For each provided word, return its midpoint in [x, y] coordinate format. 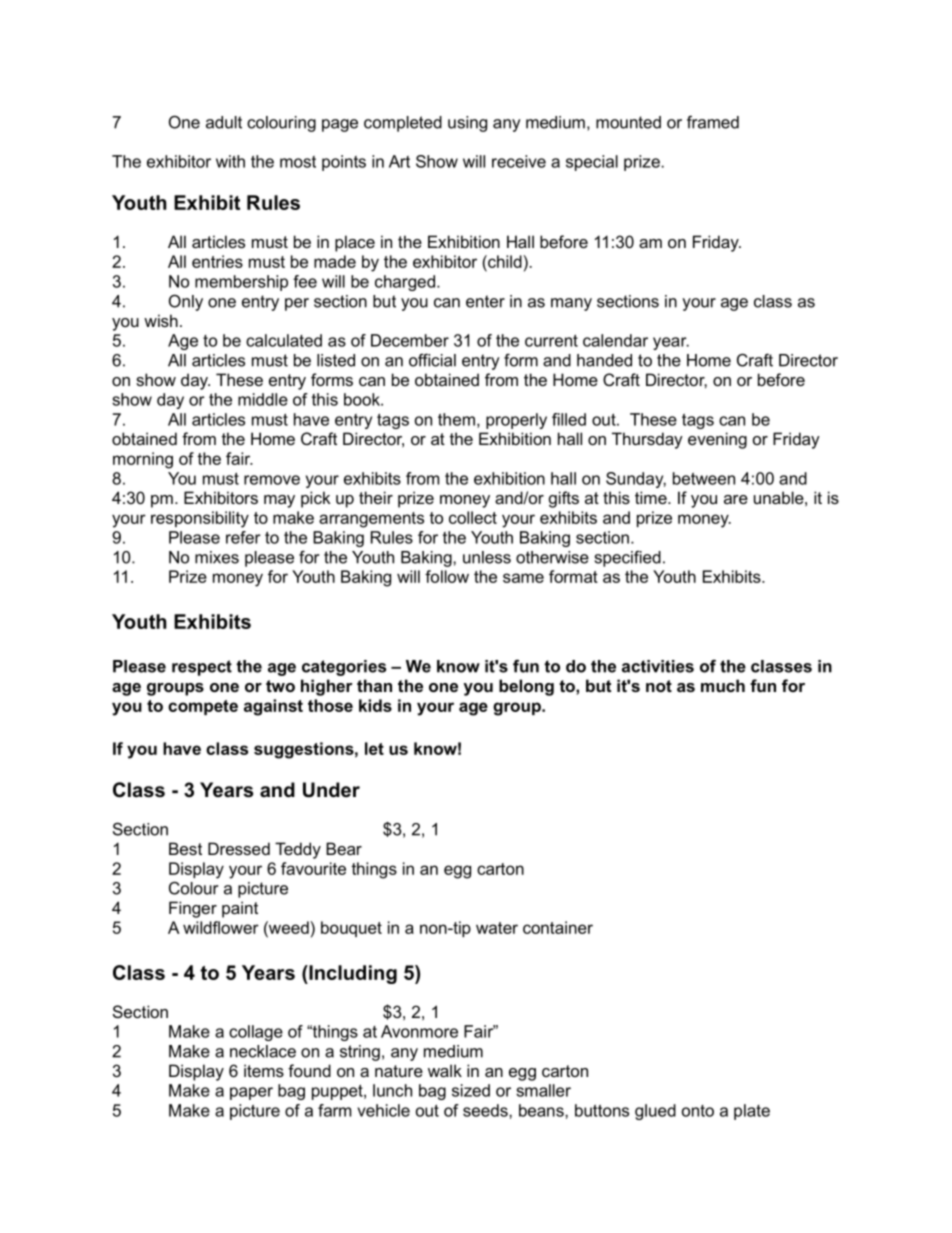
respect [202, 668]
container [558, 927]
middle [263, 399]
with [230, 161]
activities [658, 666]
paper [251, 1093]
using [467, 124]
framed [713, 122]
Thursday [647, 440]
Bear [344, 848]
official [432, 360]
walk [445, 1070]
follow [447, 576]
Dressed [239, 848]
